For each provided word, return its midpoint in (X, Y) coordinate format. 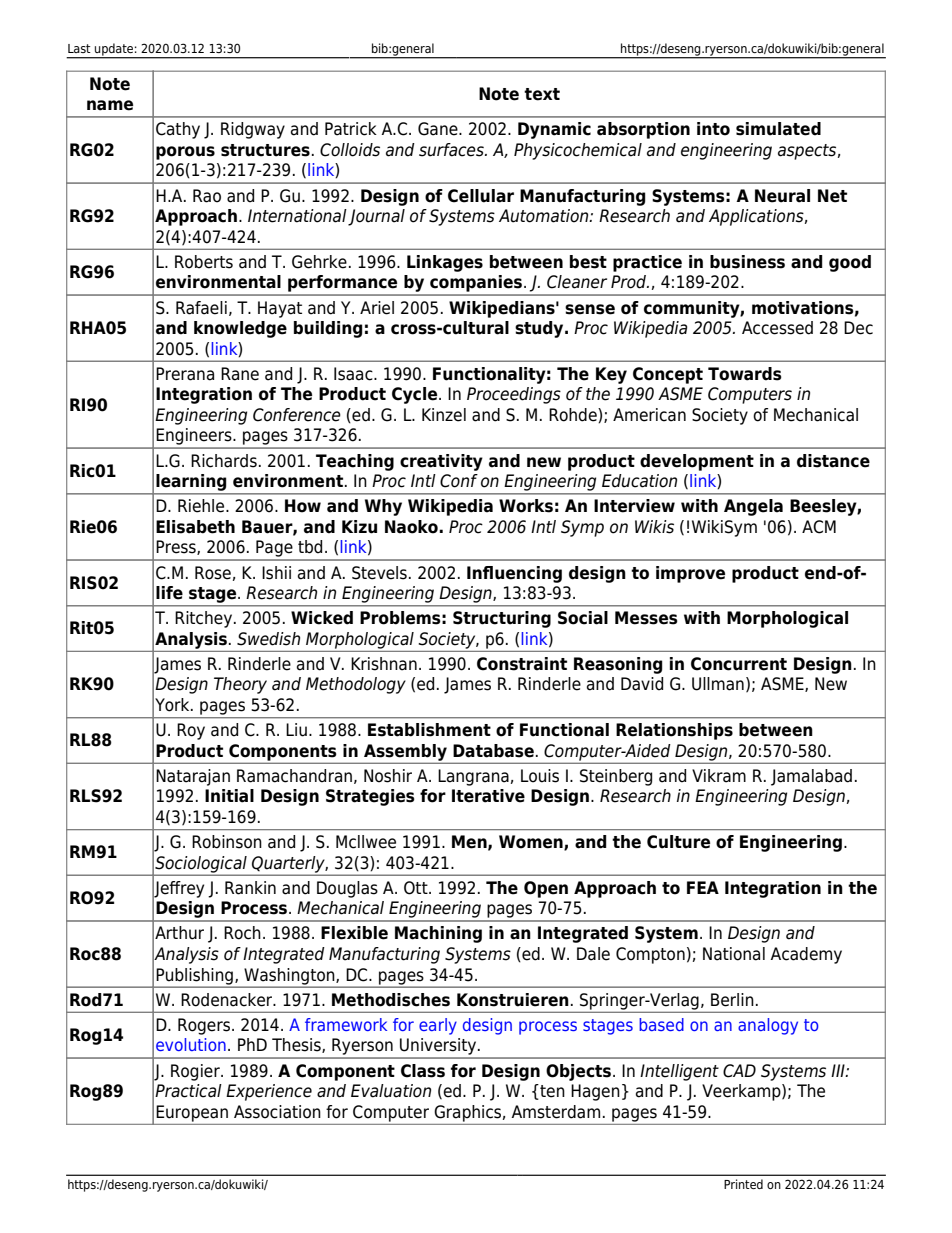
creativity (441, 462)
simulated (778, 129)
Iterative (488, 796)
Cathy (178, 130)
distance (833, 461)
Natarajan (193, 777)
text (542, 94)
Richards (224, 461)
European (192, 1113)
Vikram (719, 776)
